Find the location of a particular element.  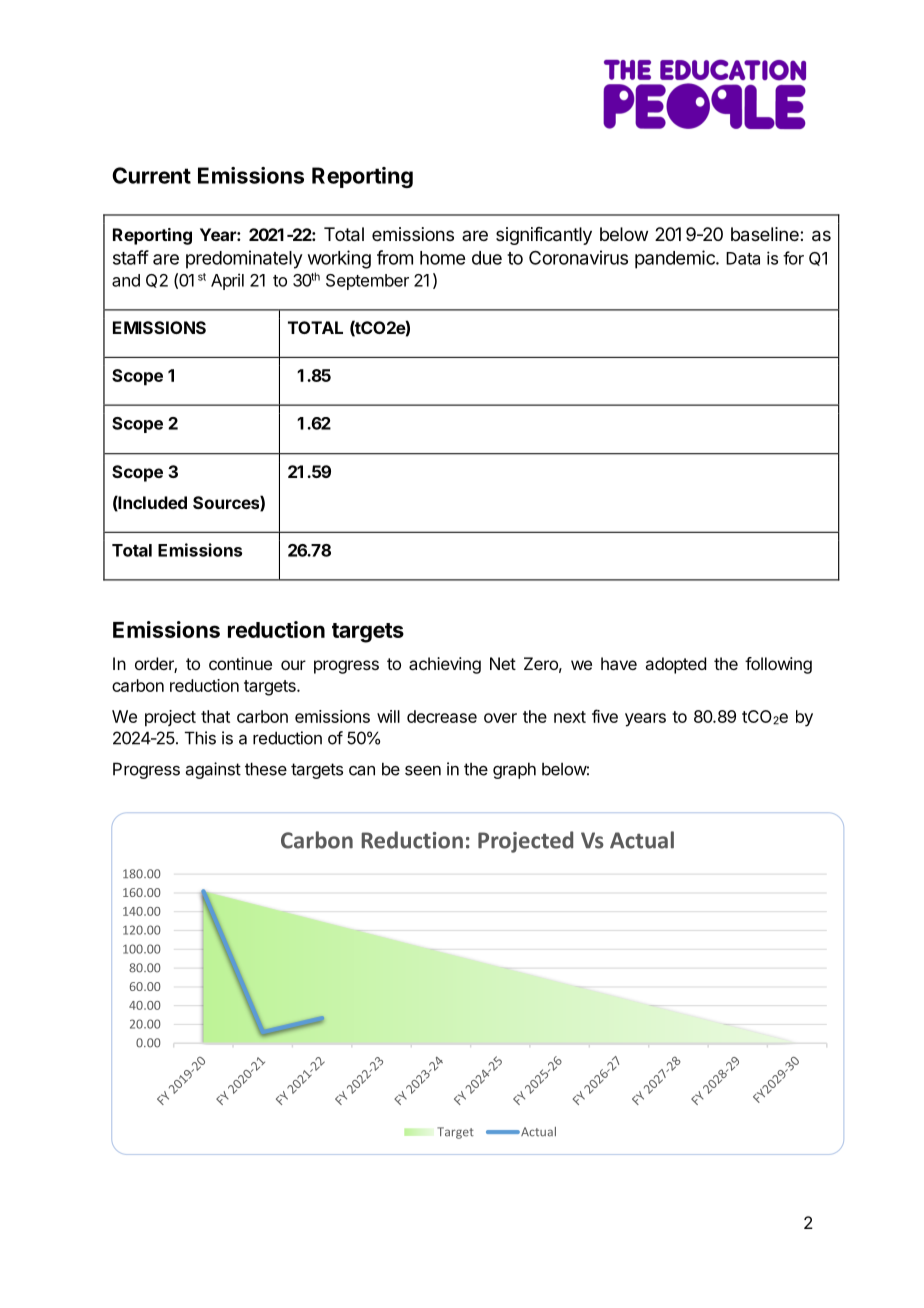

continue is located at coordinates (240, 663).
